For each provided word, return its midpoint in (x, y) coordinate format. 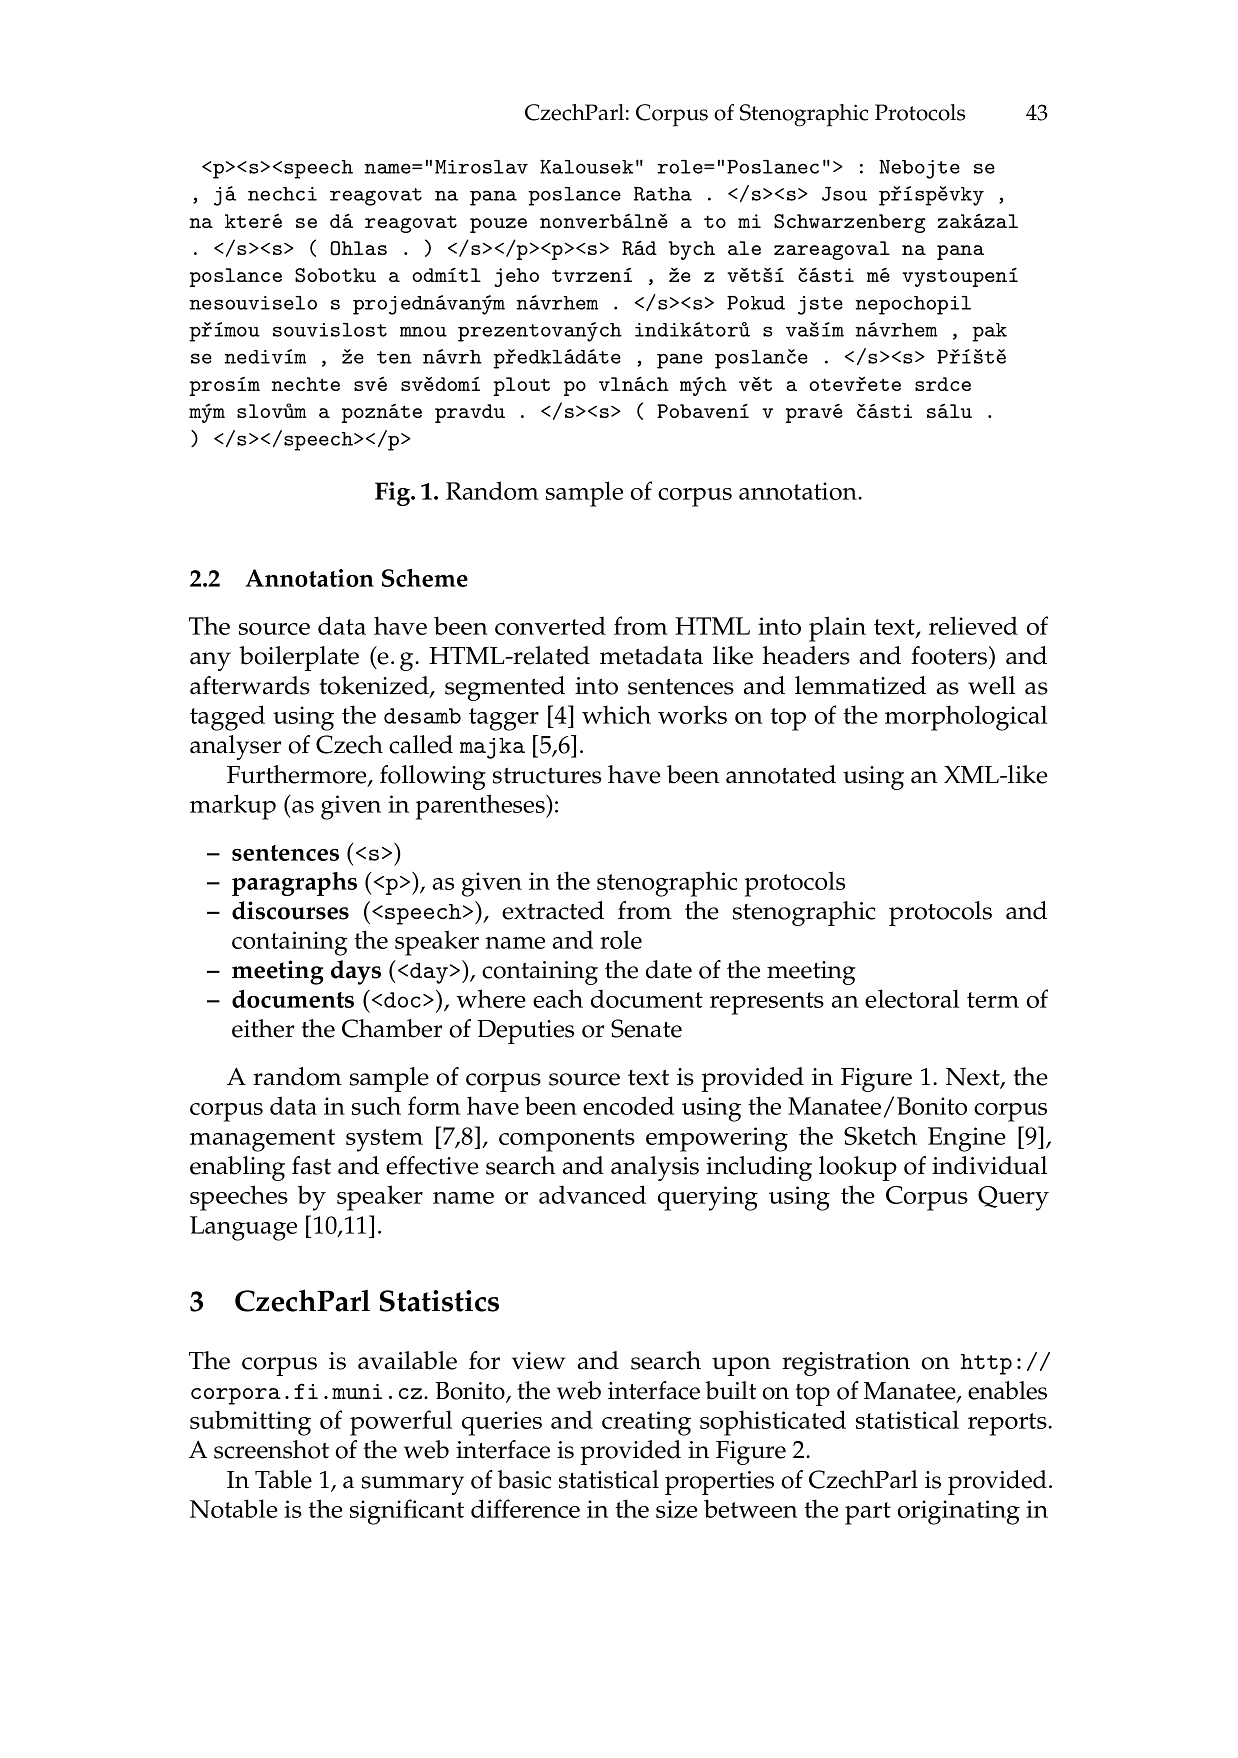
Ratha (663, 194)
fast (311, 1165)
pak (989, 332)
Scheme (425, 578)
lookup (858, 1168)
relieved (973, 625)
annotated (781, 774)
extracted (553, 910)
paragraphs (294, 884)
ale (744, 248)
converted (550, 625)
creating (646, 1423)
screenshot (271, 1449)
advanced (592, 1194)
